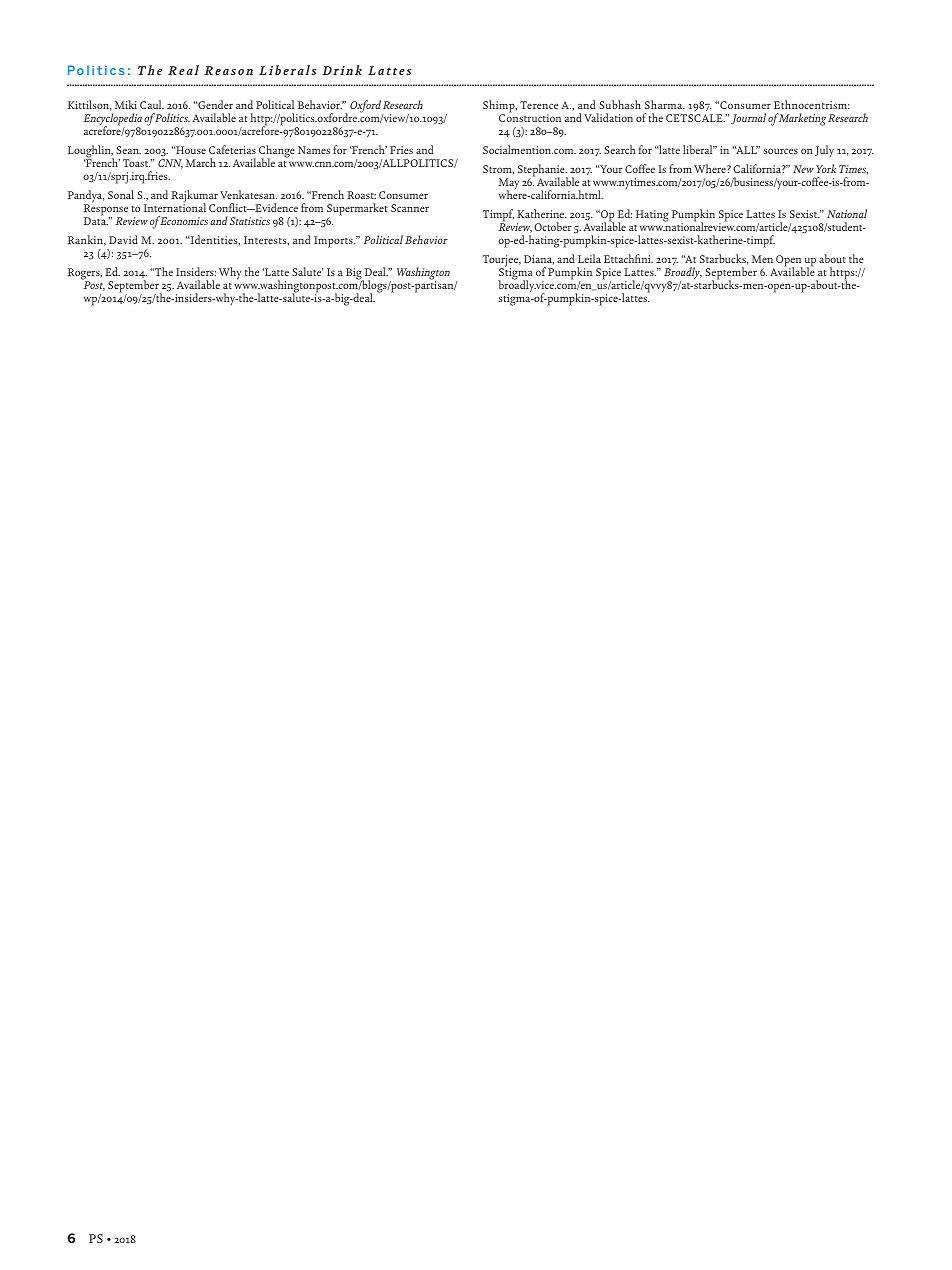 This page has width=952, height=1270. I want to click on Diana, so click(539, 260).
